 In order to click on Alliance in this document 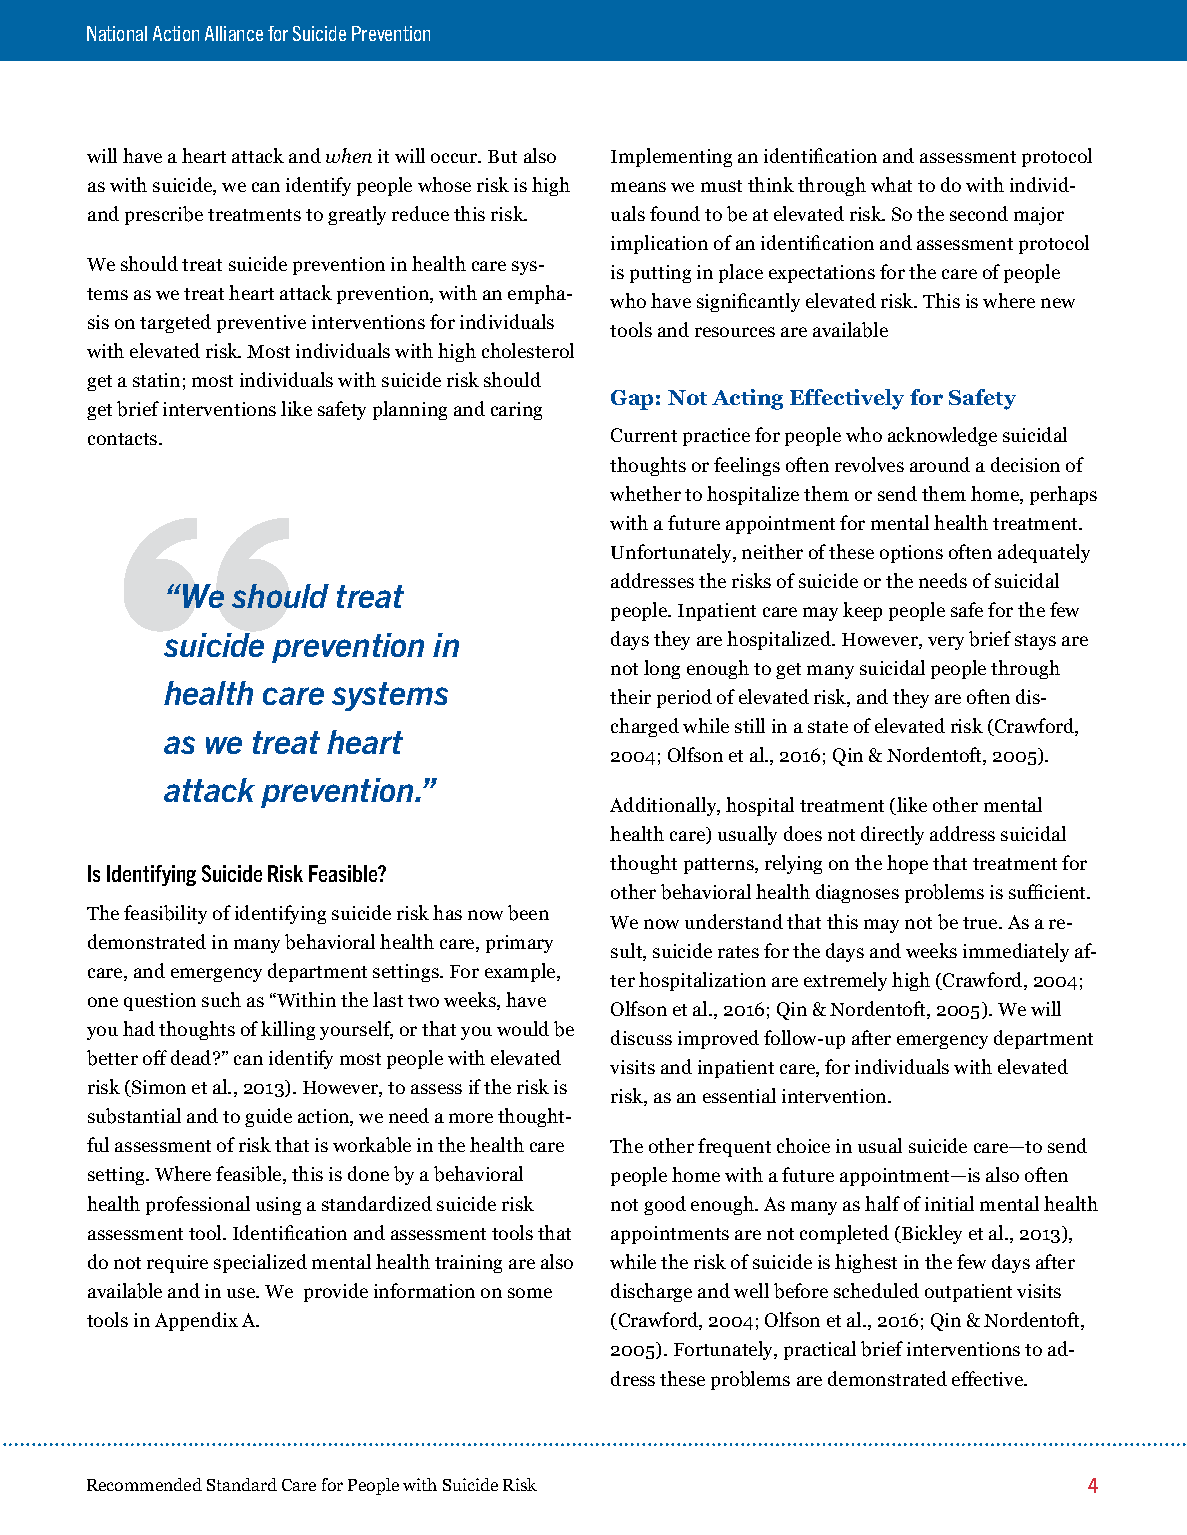, I will do `click(234, 33)`.
